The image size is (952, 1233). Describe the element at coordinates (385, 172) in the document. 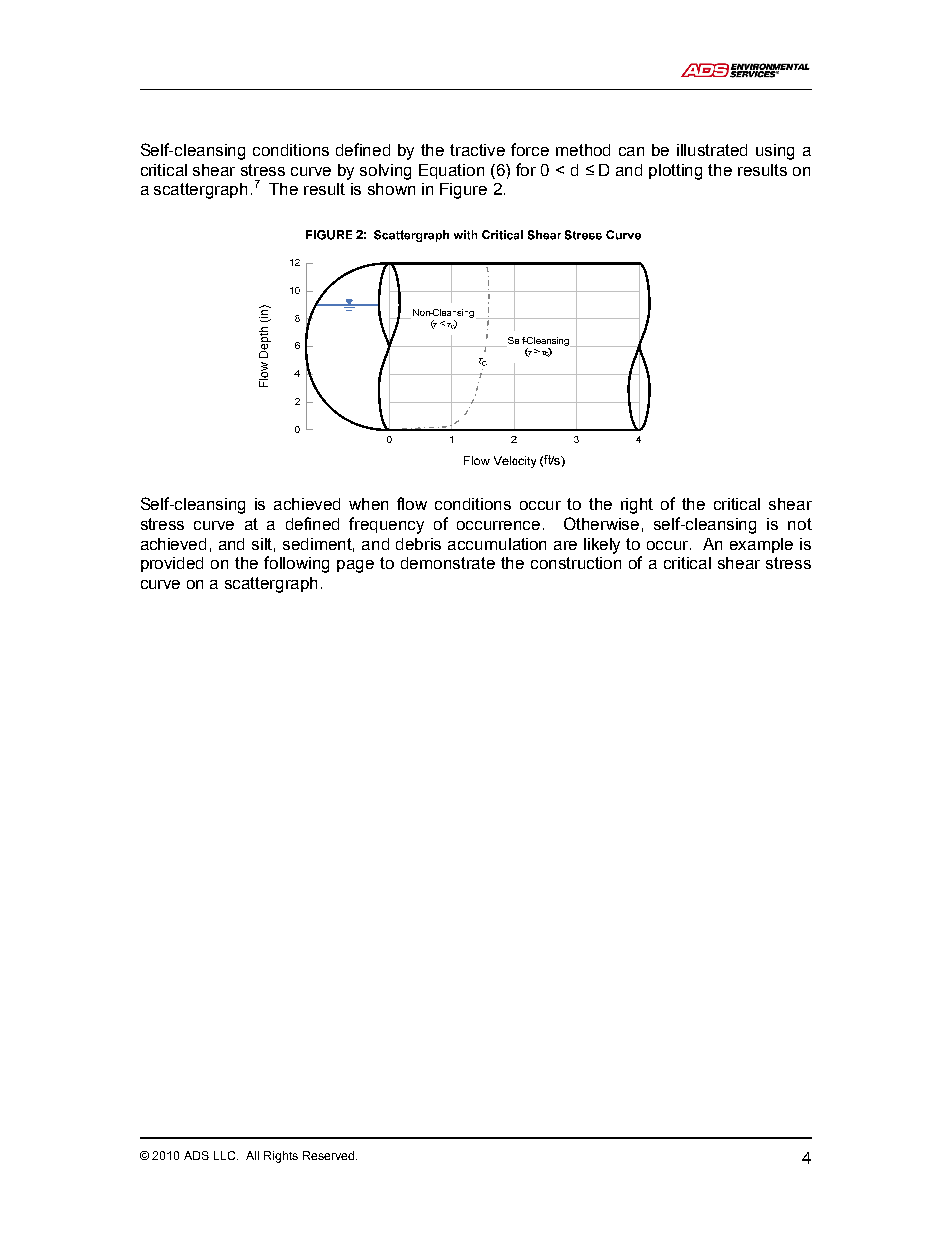

I see `solving` at that location.
